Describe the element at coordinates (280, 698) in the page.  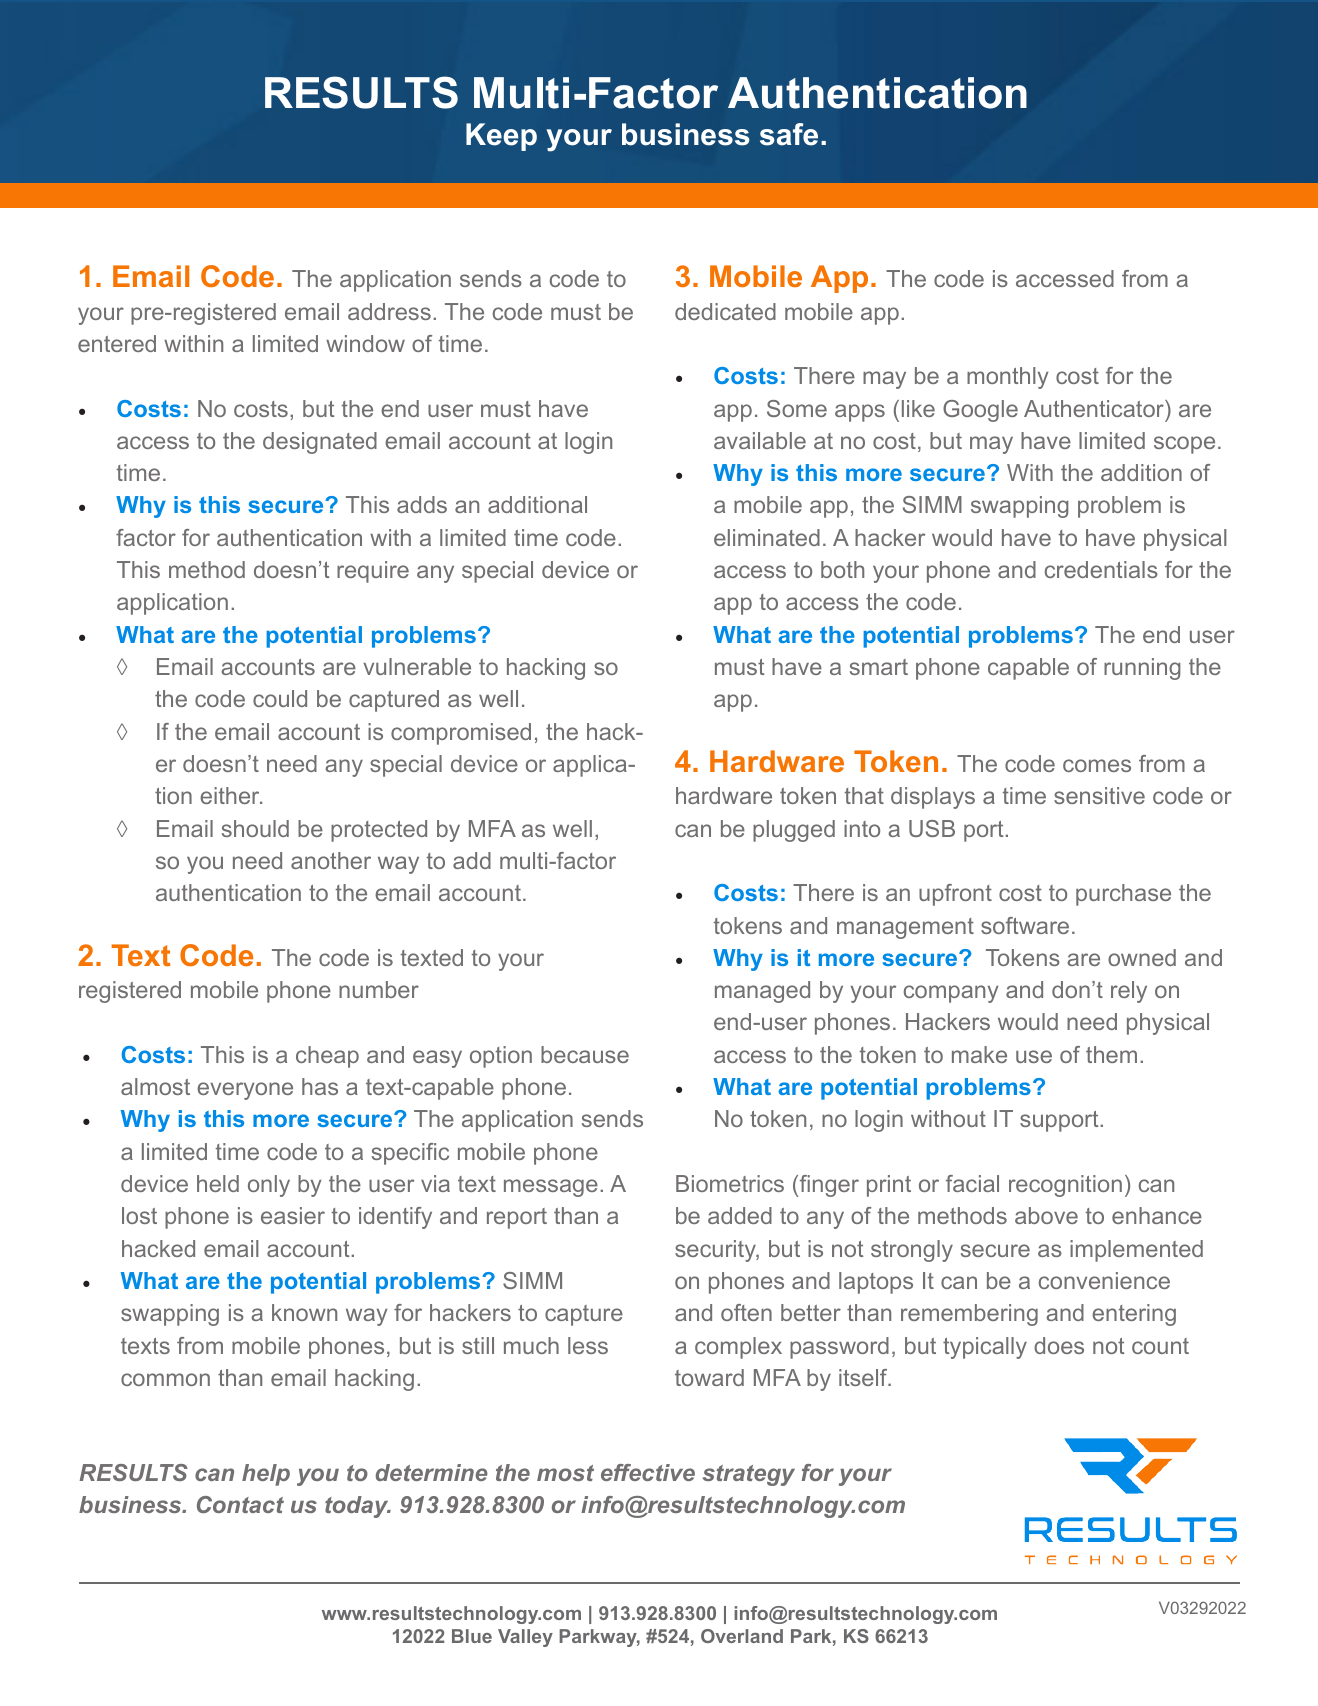
I see `could` at that location.
